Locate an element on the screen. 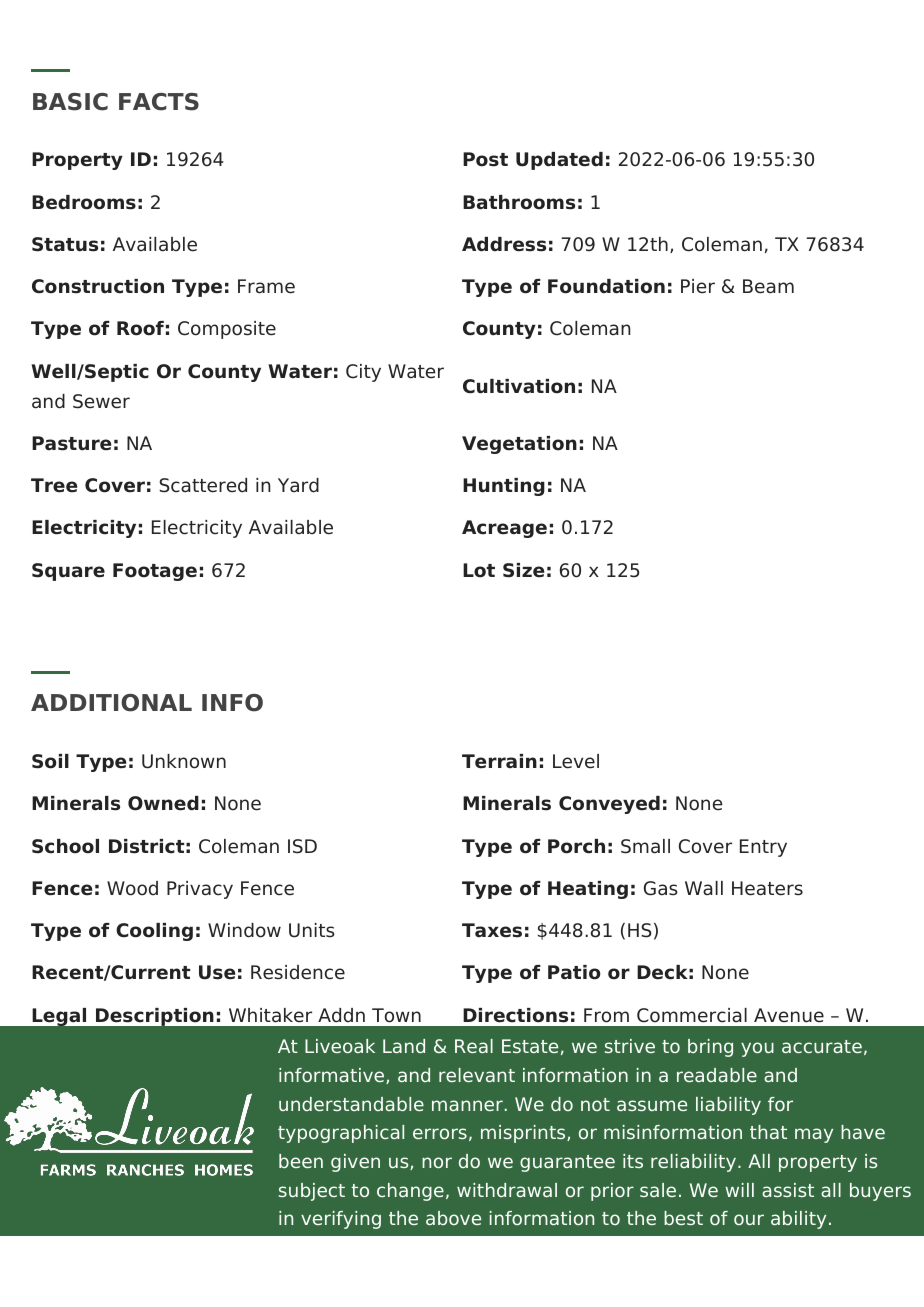 The width and height of the screenshot is (924, 1307). been is located at coordinates (301, 1161).
